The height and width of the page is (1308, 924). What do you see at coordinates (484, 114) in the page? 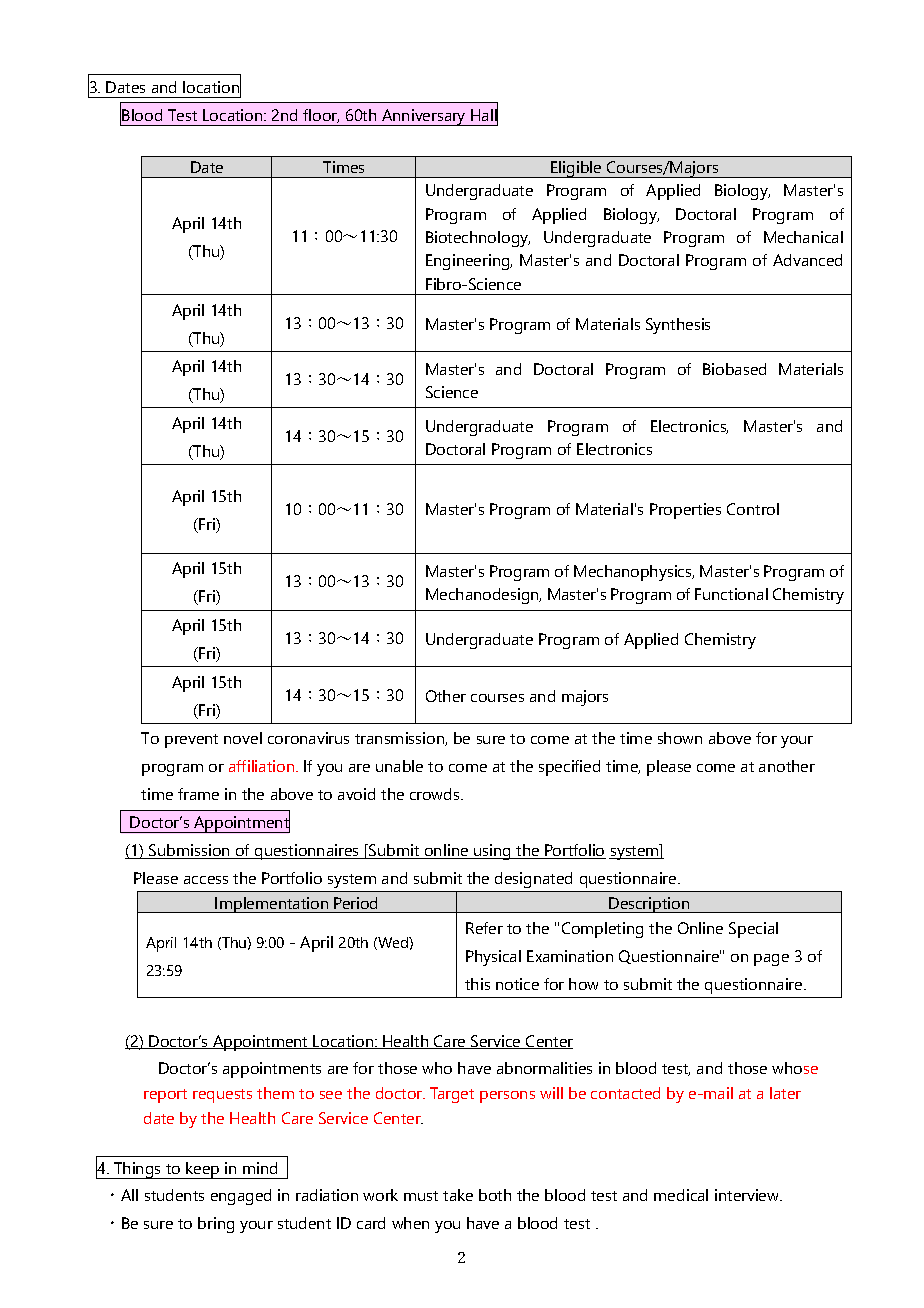
I see `Hall` at bounding box center [484, 114].
